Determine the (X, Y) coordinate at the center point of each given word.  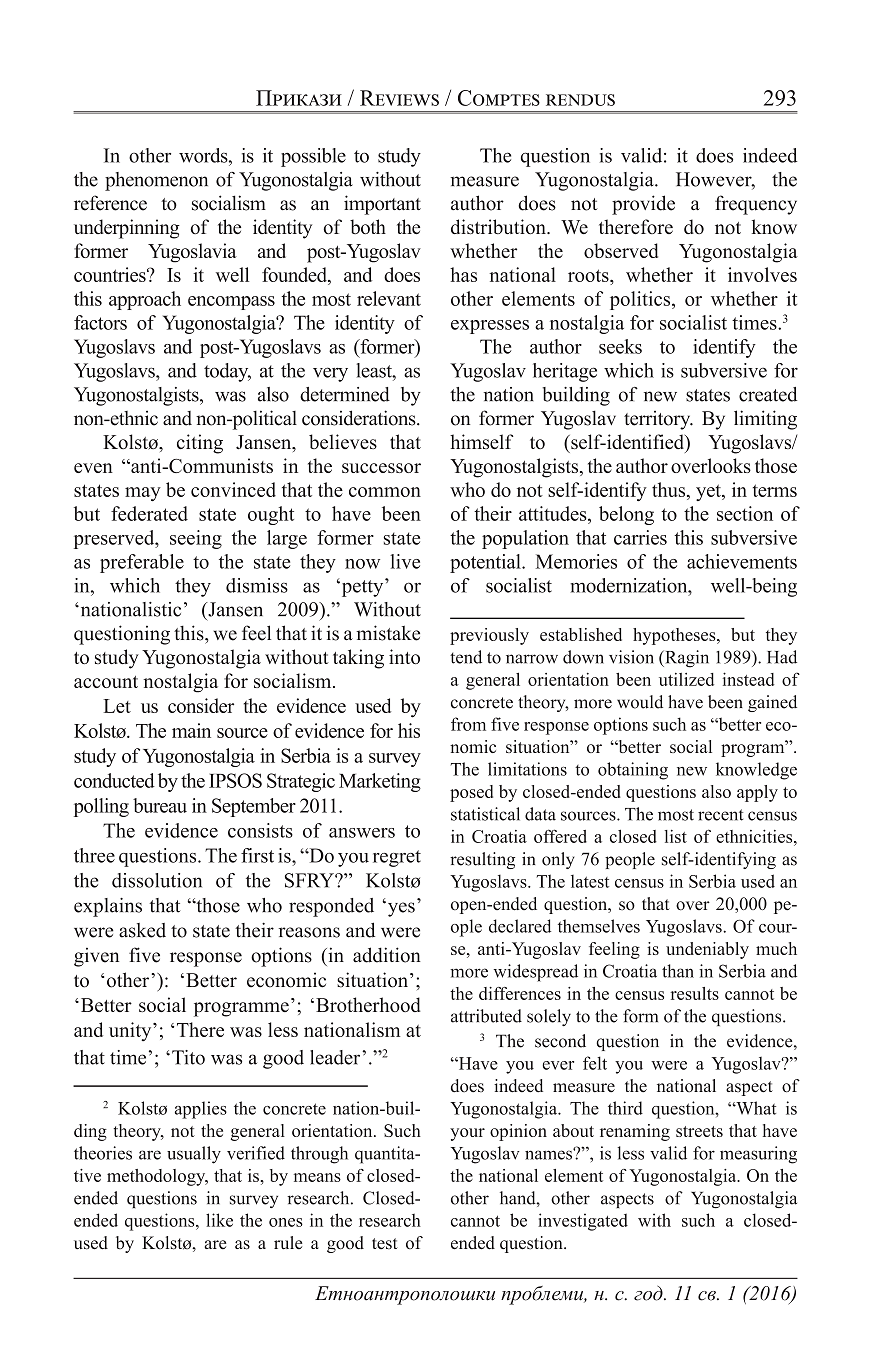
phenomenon (156, 181)
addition (387, 955)
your (467, 1134)
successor (381, 468)
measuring (758, 1155)
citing (200, 444)
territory (658, 420)
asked (142, 930)
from (468, 724)
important (382, 205)
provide (643, 205)
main (191, 730)
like (219, 1220)
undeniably (707, 950)
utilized (686, 679)
